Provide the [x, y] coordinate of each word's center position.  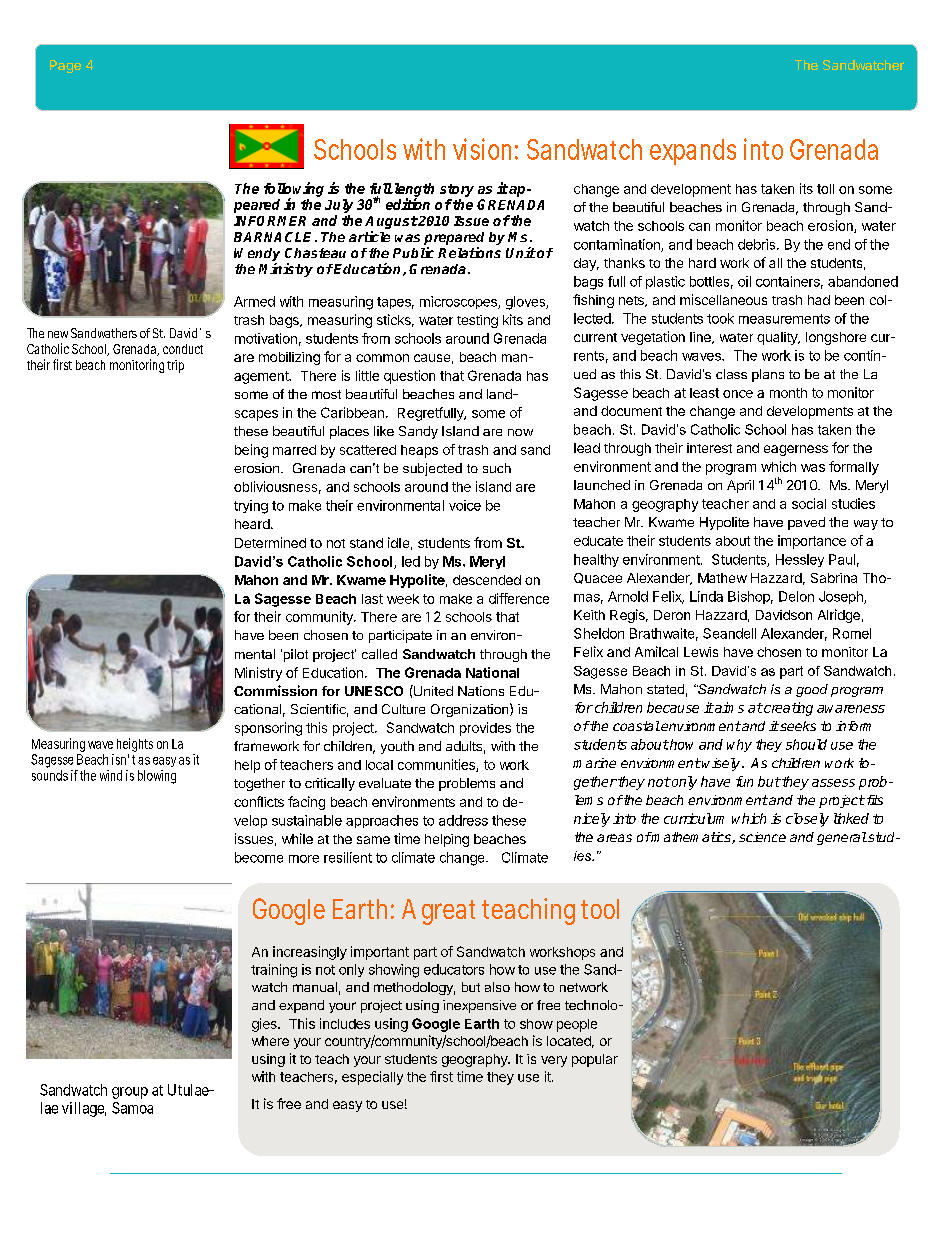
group [130, 1093]
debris [758, 244]
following [294, 190]
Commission [275, 690]
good [812, 690]
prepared [454, 240]
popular [595, 1060]
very [554, 1061]
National [492, 672]
